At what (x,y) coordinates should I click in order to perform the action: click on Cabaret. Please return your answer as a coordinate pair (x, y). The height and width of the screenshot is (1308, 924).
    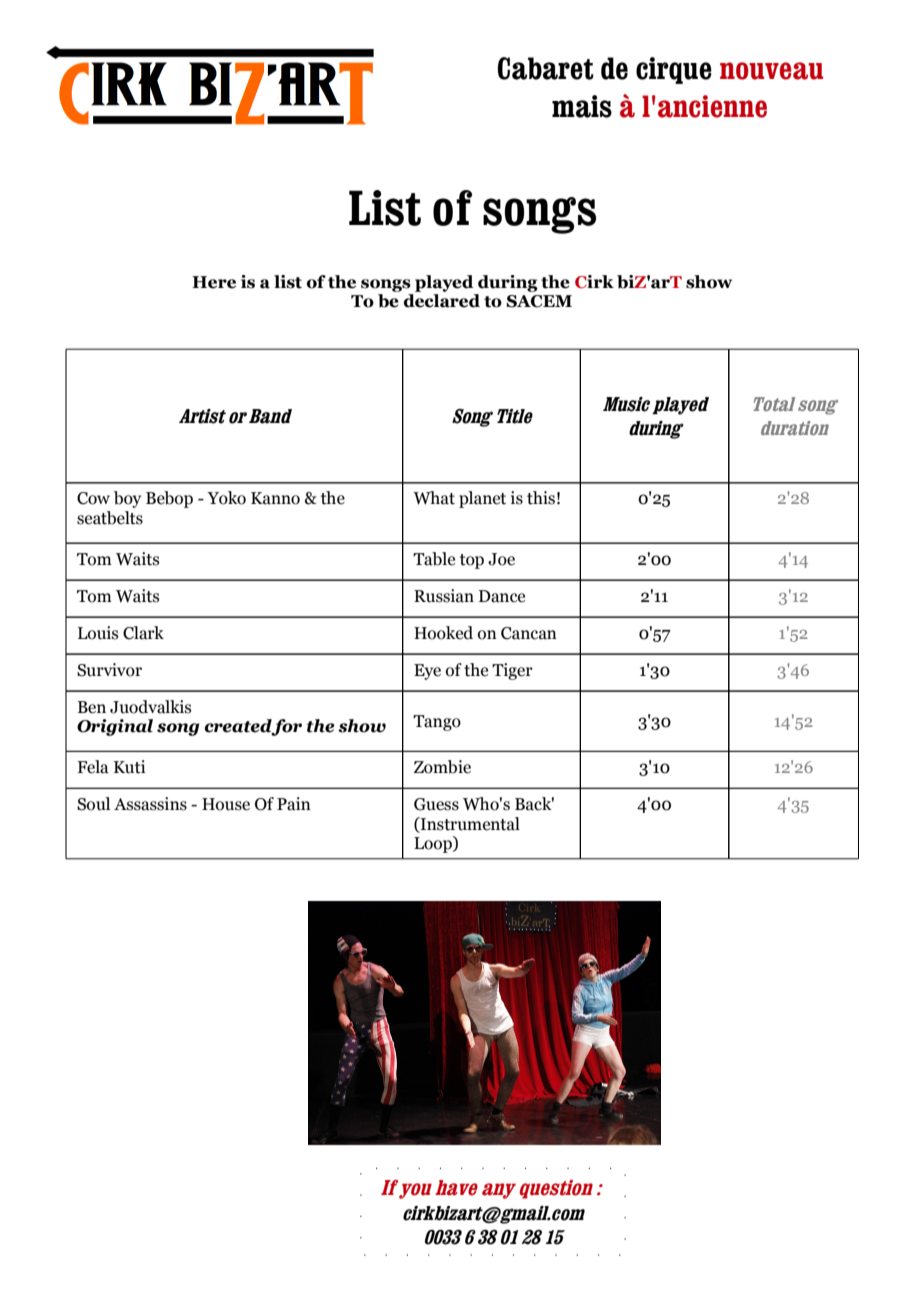
    Looking at the image, I should click on (546, 68).
